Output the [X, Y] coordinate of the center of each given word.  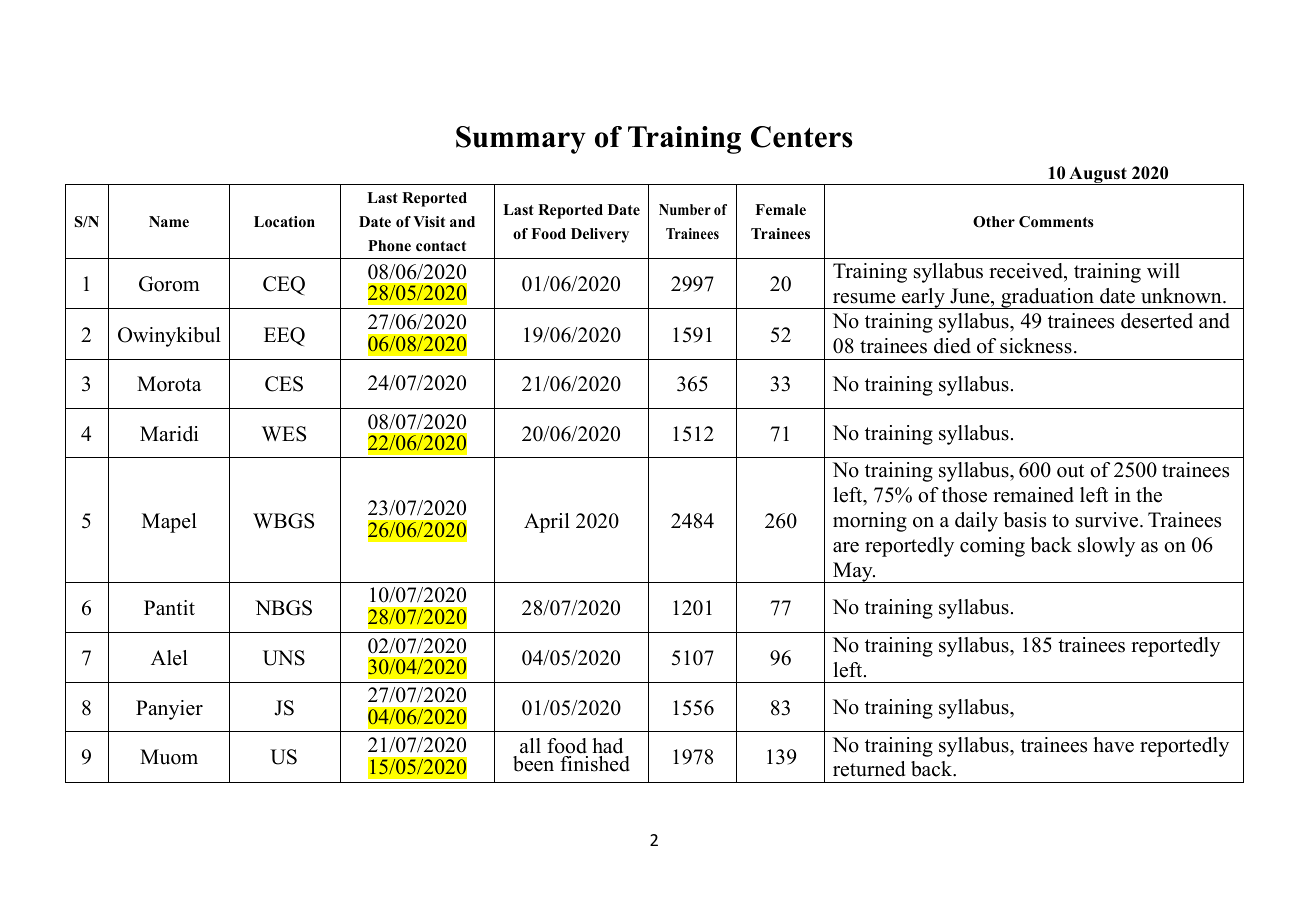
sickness [1036, 346]
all [530, 745]
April [547, 523]
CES [284, 384]
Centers [801, 137]
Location [284, 222]
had [607, 746]
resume [864, 298]
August [1098, 176]
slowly [1106, 547]
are [846, 547]
